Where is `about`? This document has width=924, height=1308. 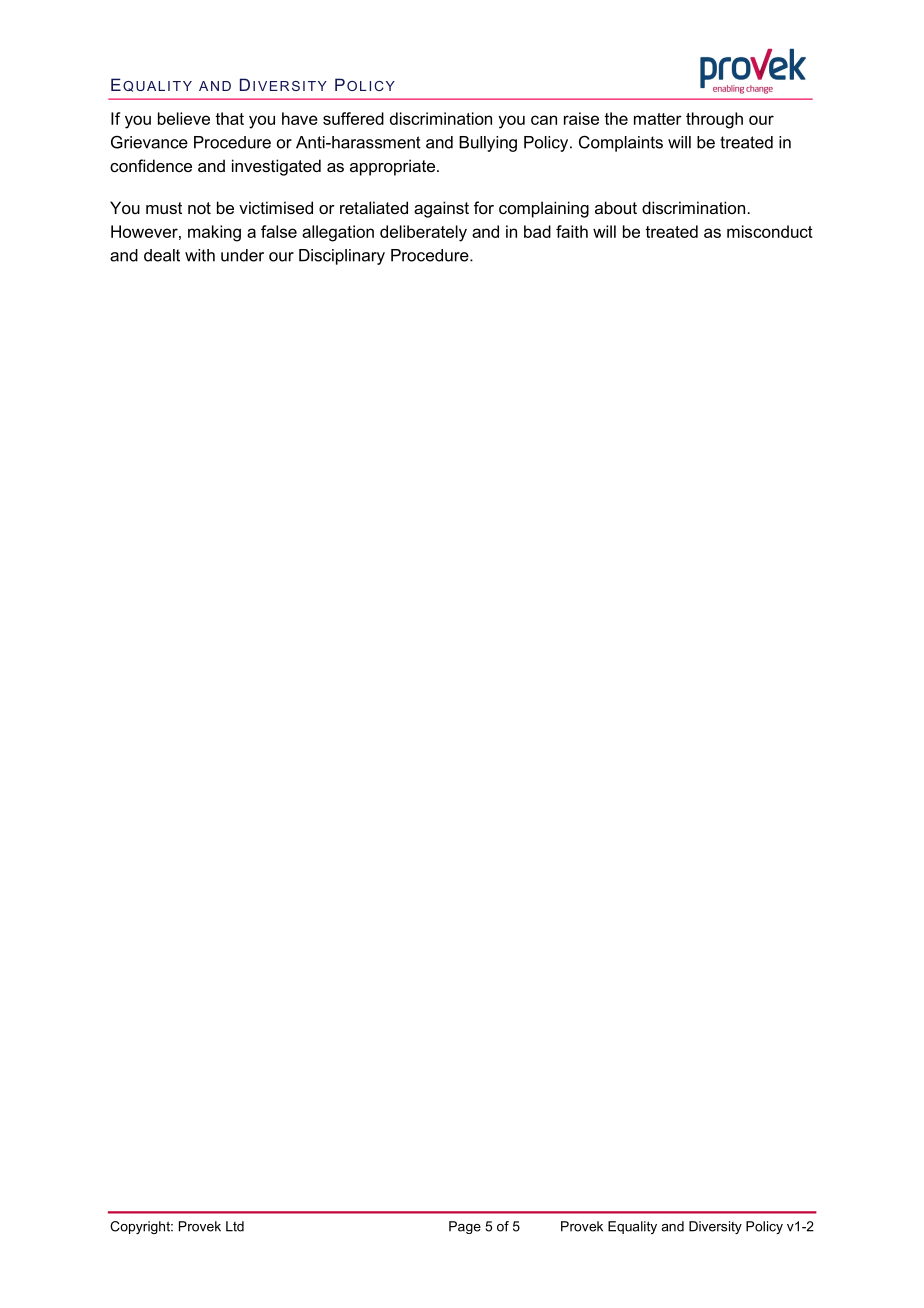 about is located at coordinates (616, 207).
